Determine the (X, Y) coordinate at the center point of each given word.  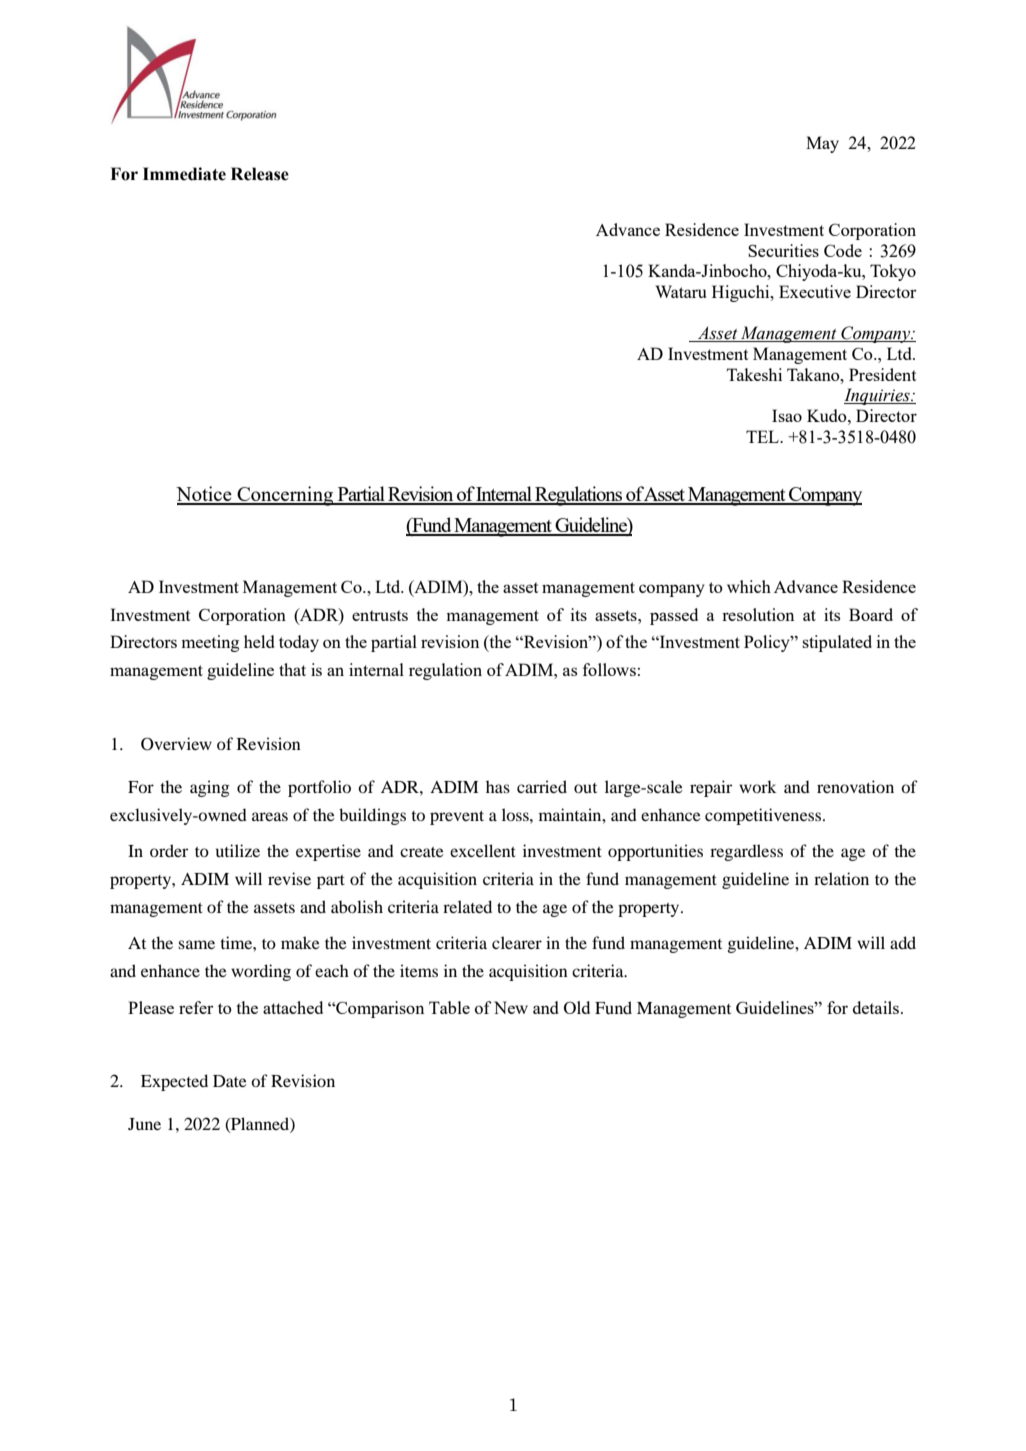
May (822, 144)
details (877, 1007)
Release (260, 174)
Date (230, 1081)
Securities (783, 250)
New (511, 1007)
